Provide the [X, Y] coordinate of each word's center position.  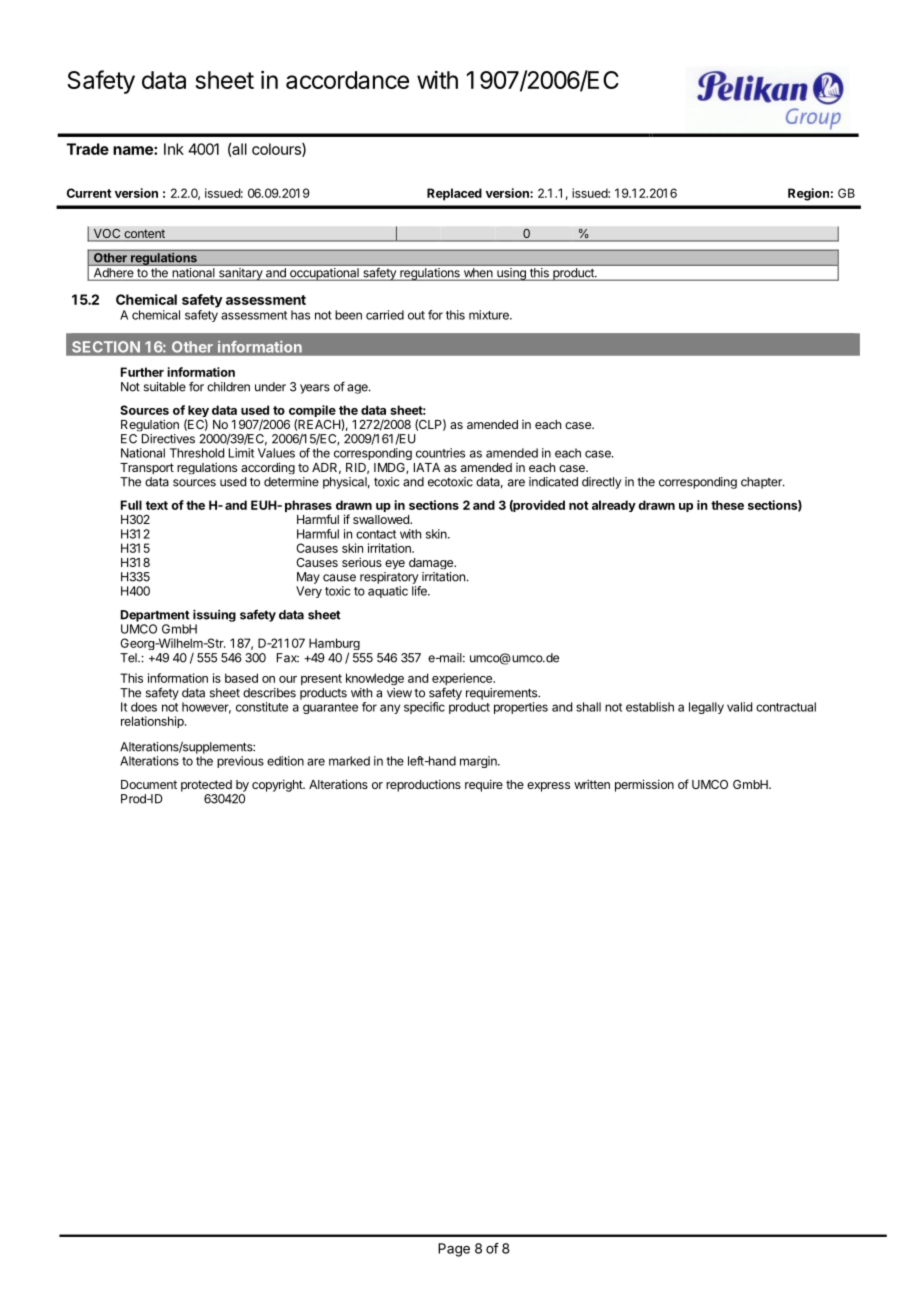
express [548, 787]
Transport [147, 468]
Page [454, 1250]
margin [479, 762]
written [592, 784]
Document [149, 784]
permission [644, 785]
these [727, 505]
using [511, 274]
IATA [427, 467]
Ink [174, 149]
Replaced [454, 194]
